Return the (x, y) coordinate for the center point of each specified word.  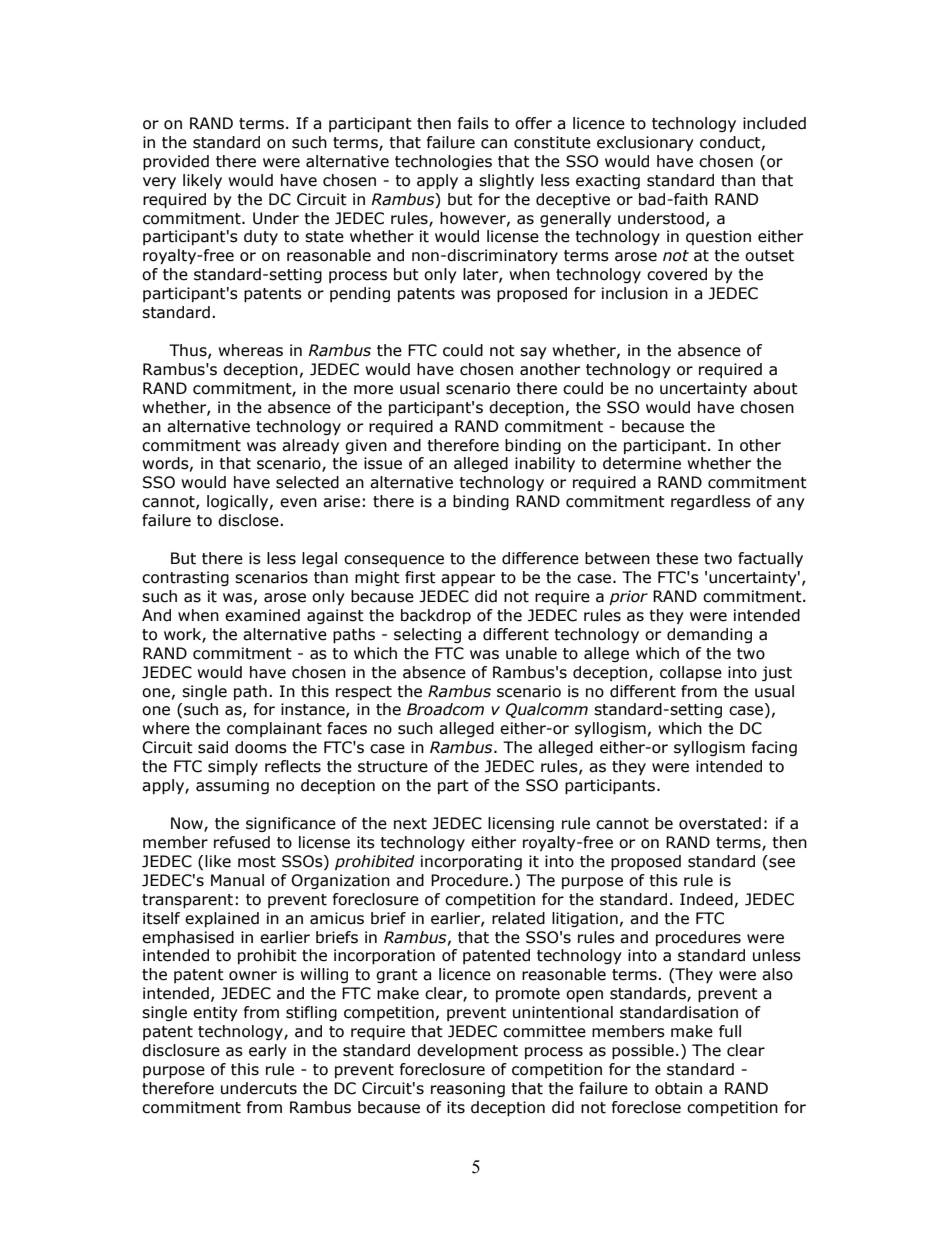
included (774, 123)
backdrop (436, 616)
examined (262, 615)
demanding (709, 635)
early (268, 1051)
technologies (443, 162)
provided (176, 162)
